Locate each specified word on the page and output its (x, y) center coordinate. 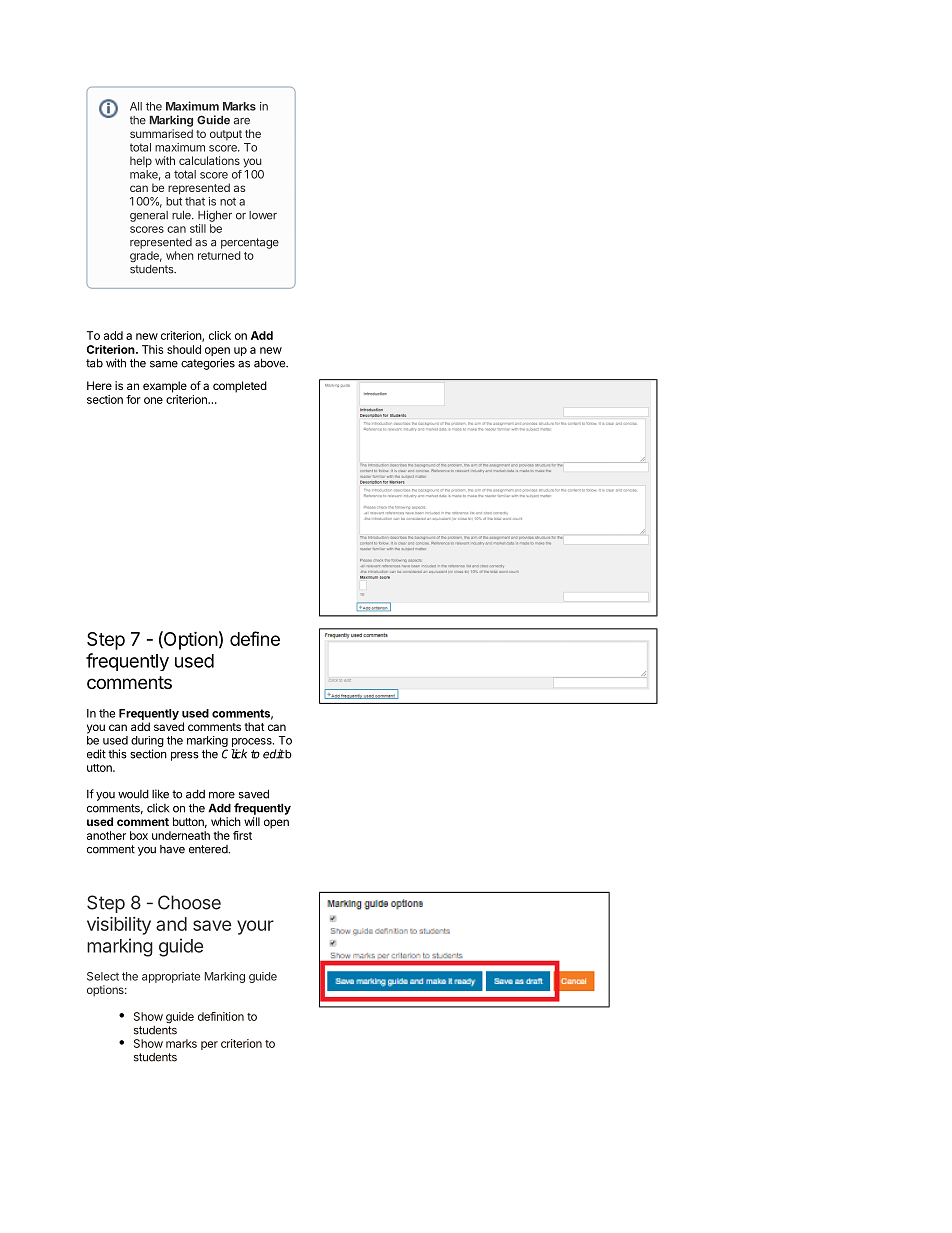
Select (103, 976)
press (185, 756)
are (242, 121)
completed (240, 387)
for (133, 399)
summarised (161, 133)
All (136, 106)
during (147, 743)
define (255, 638)
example (165, 387)
